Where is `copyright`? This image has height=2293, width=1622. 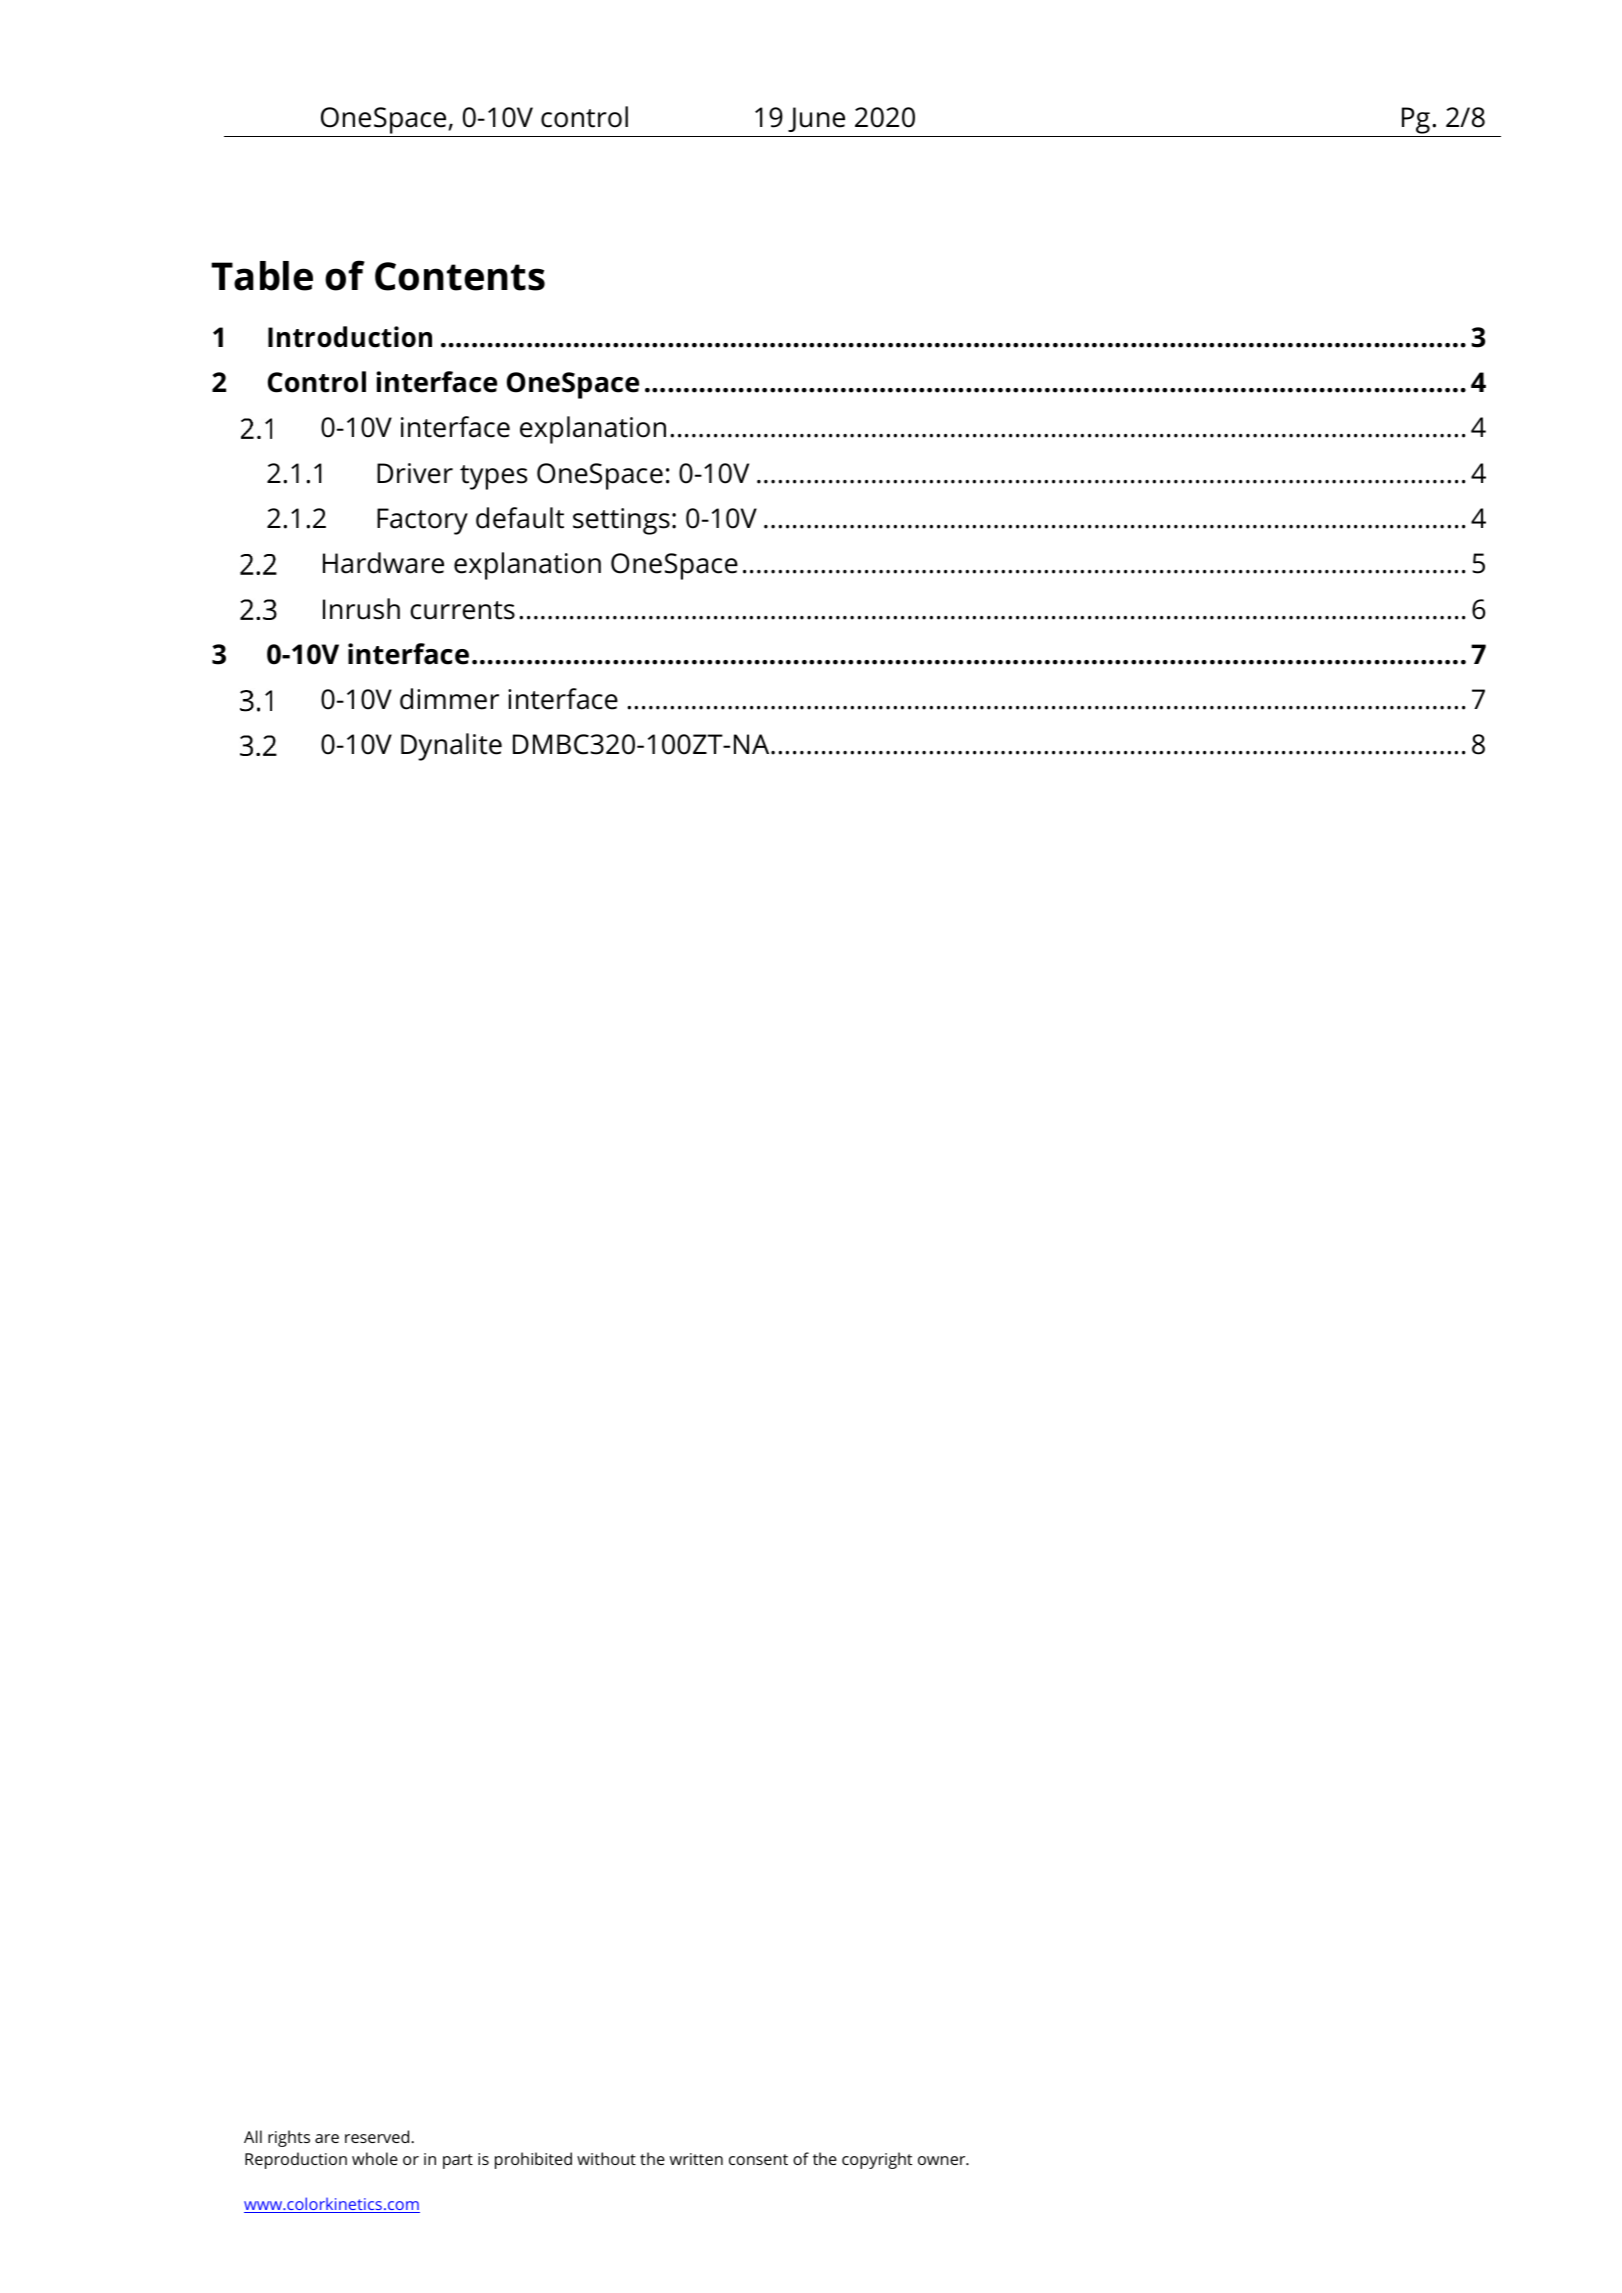
copyright is located at coordinates (877, 2160).
